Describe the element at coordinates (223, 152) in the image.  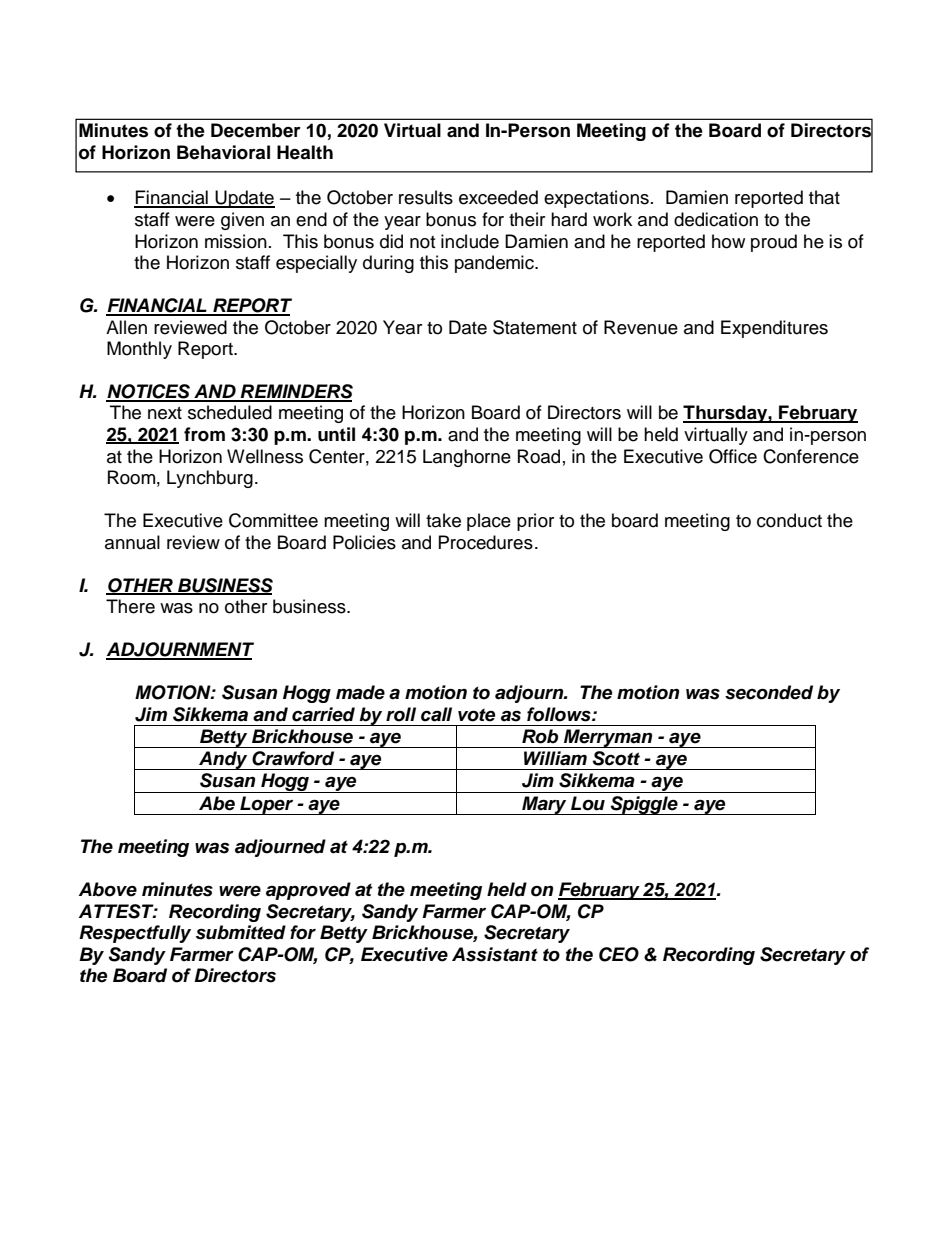
I see `Behavioral` at that location.
